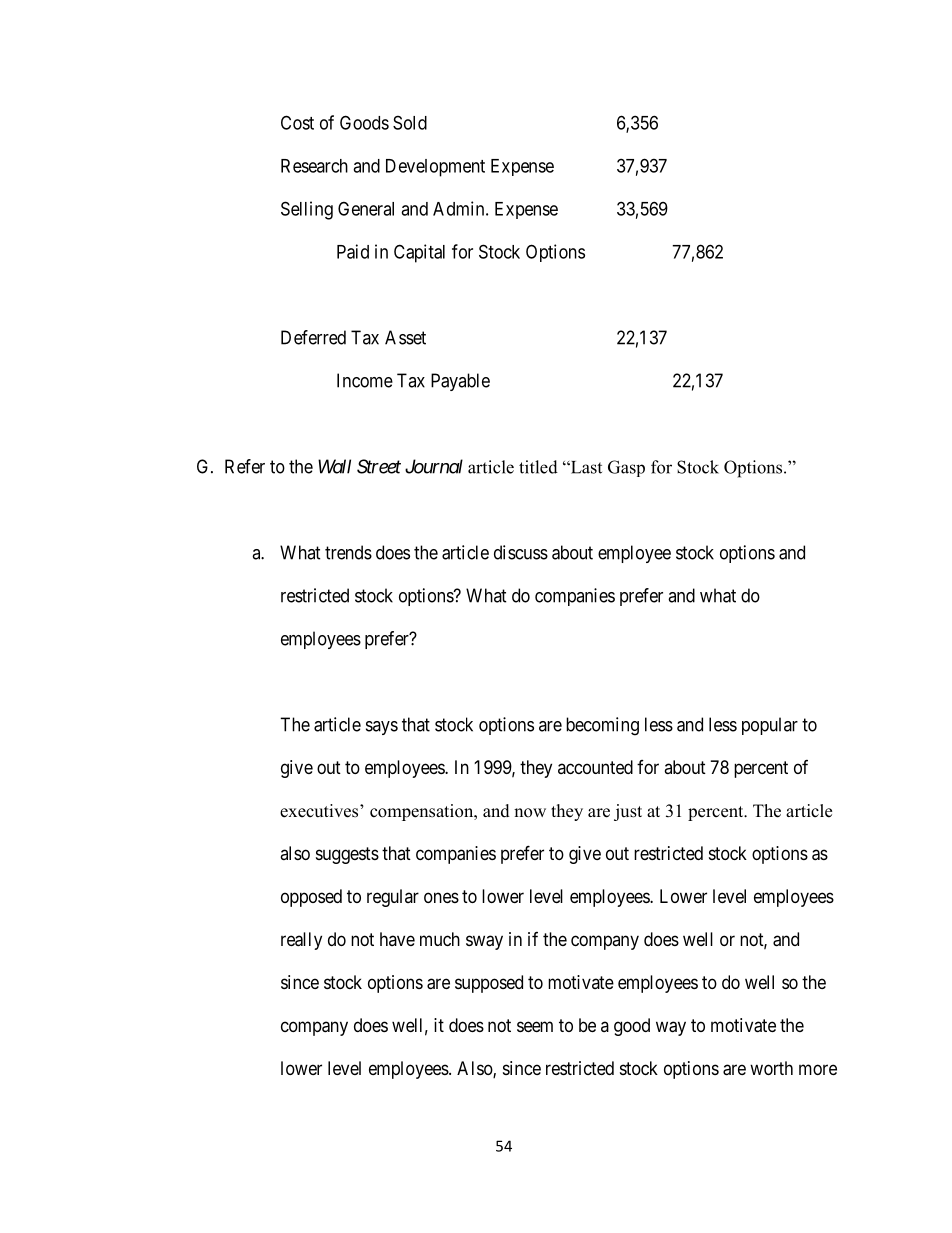 Image resolution: width=952 pixels, height=1233 pixels. I want to click on have, so click(397, 939).
